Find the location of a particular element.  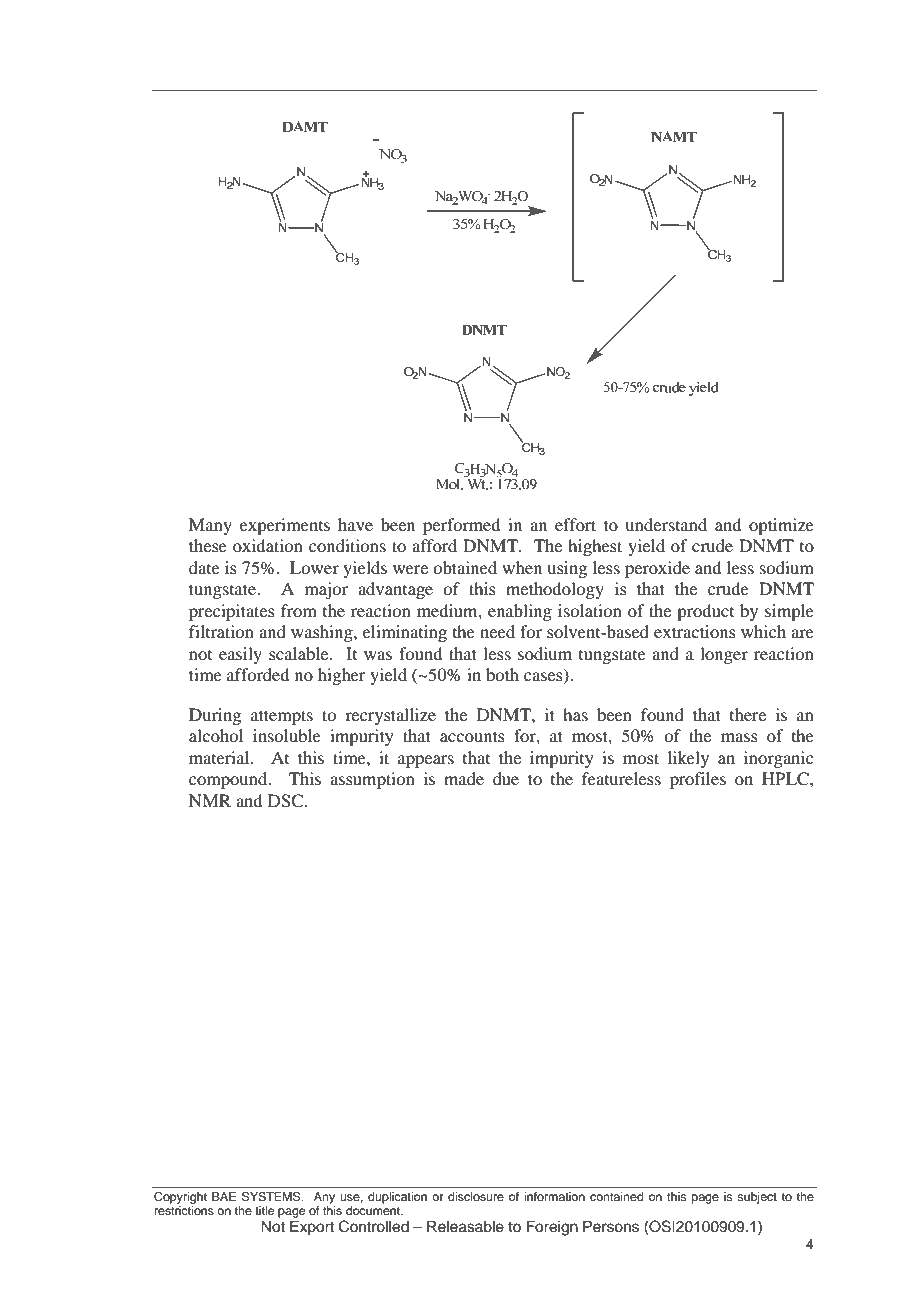

contained is located at coordinates (617, 1196).
